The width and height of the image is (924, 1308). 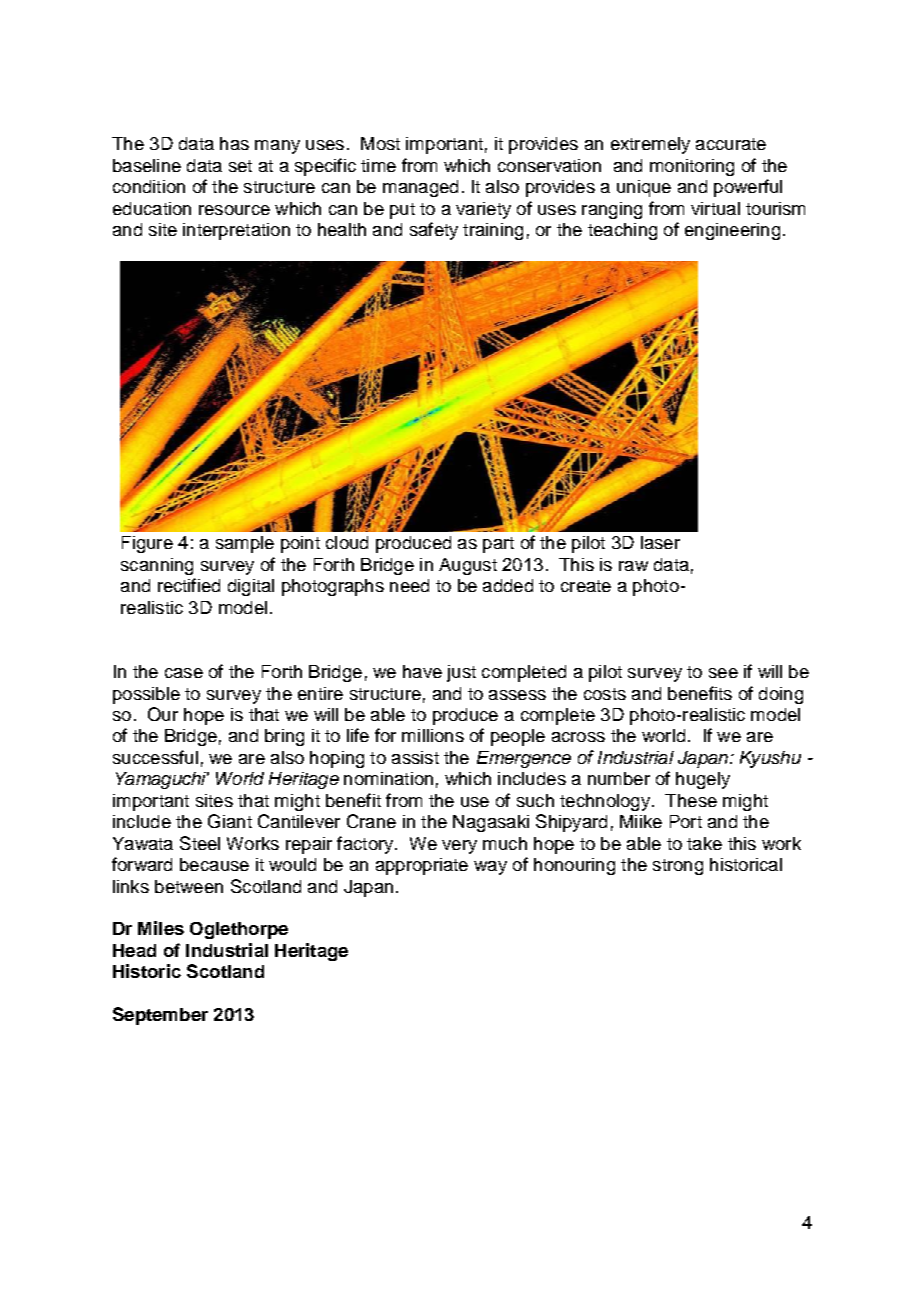 What do you see at coordinates (678, 867) in the image?
I see `strong` at bounding box center [678, 867].
